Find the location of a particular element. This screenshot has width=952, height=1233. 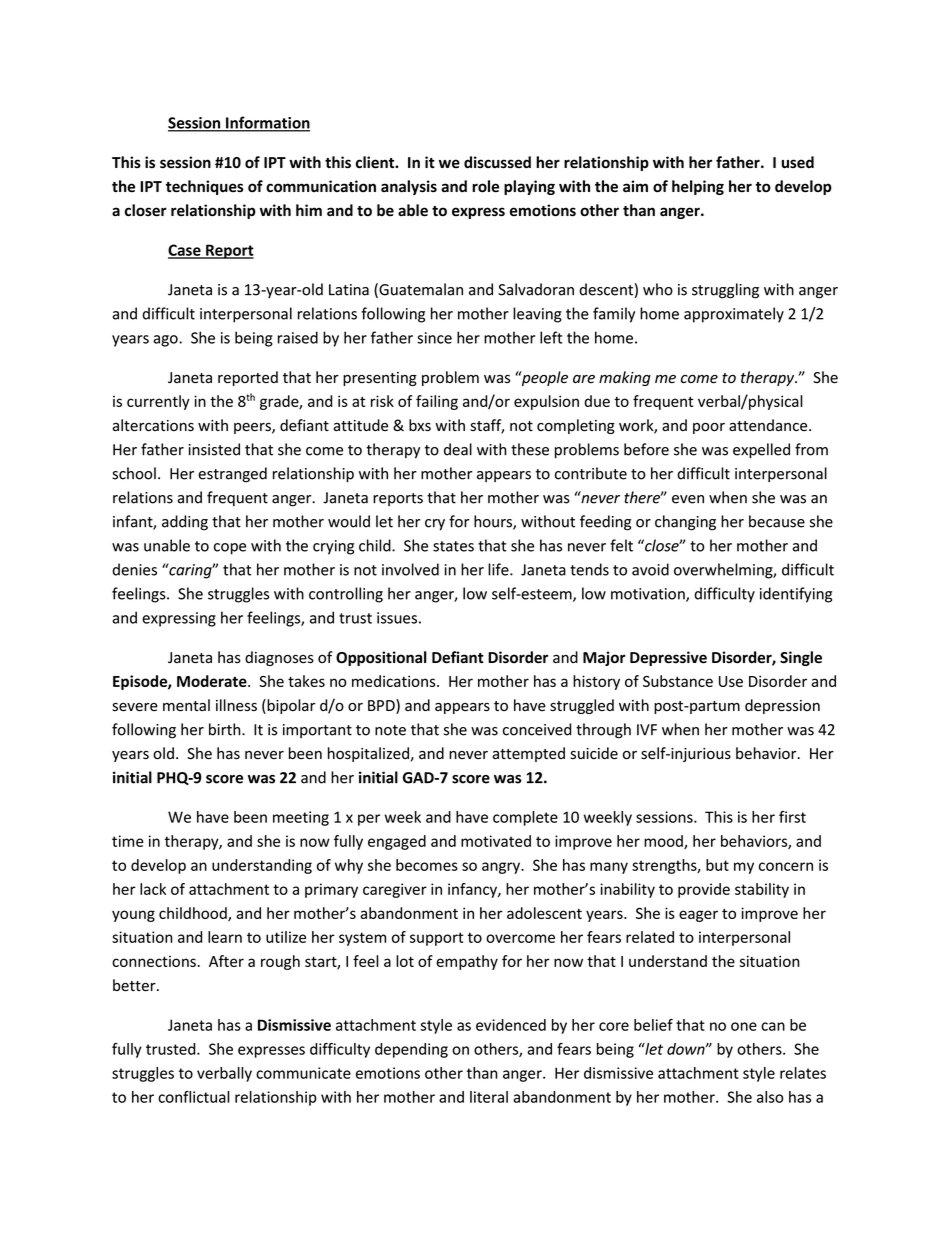

expelled is located at coordinates (761, 450).
